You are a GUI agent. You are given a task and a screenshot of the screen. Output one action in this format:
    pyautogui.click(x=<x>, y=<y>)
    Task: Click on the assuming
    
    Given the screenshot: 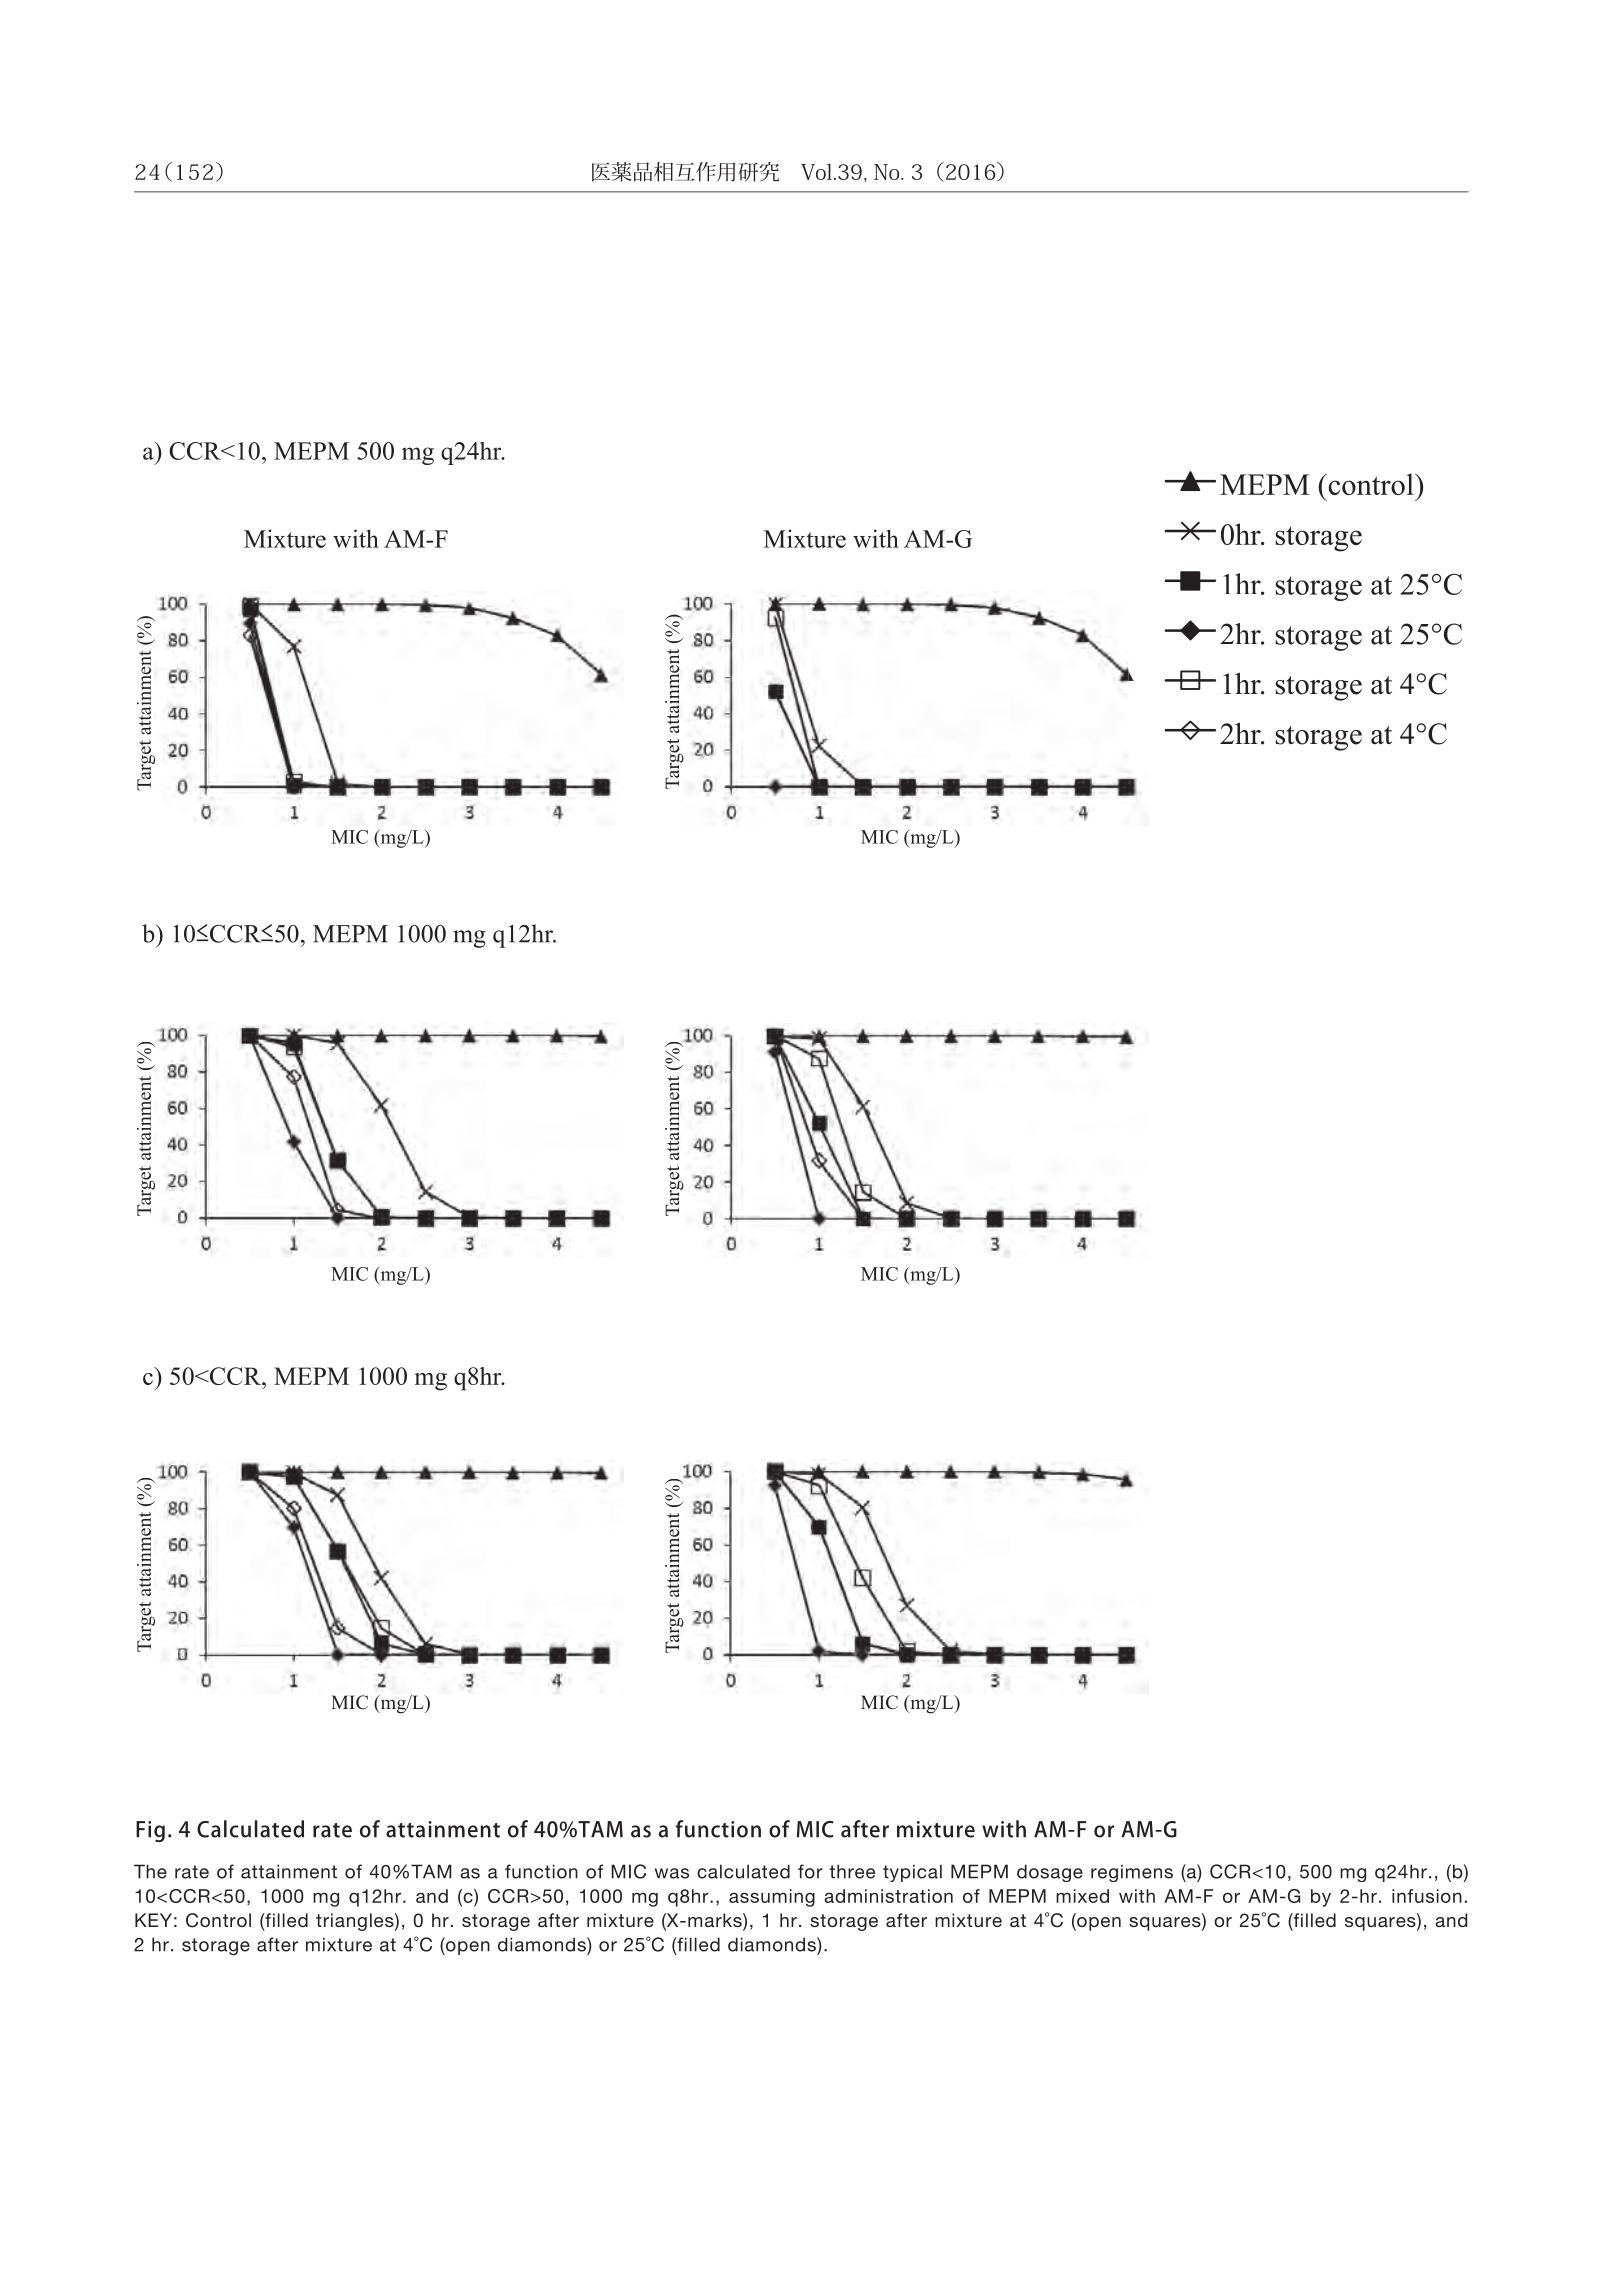 What is the action you would take?
    pyautogui.click(x=772, y=1898)
